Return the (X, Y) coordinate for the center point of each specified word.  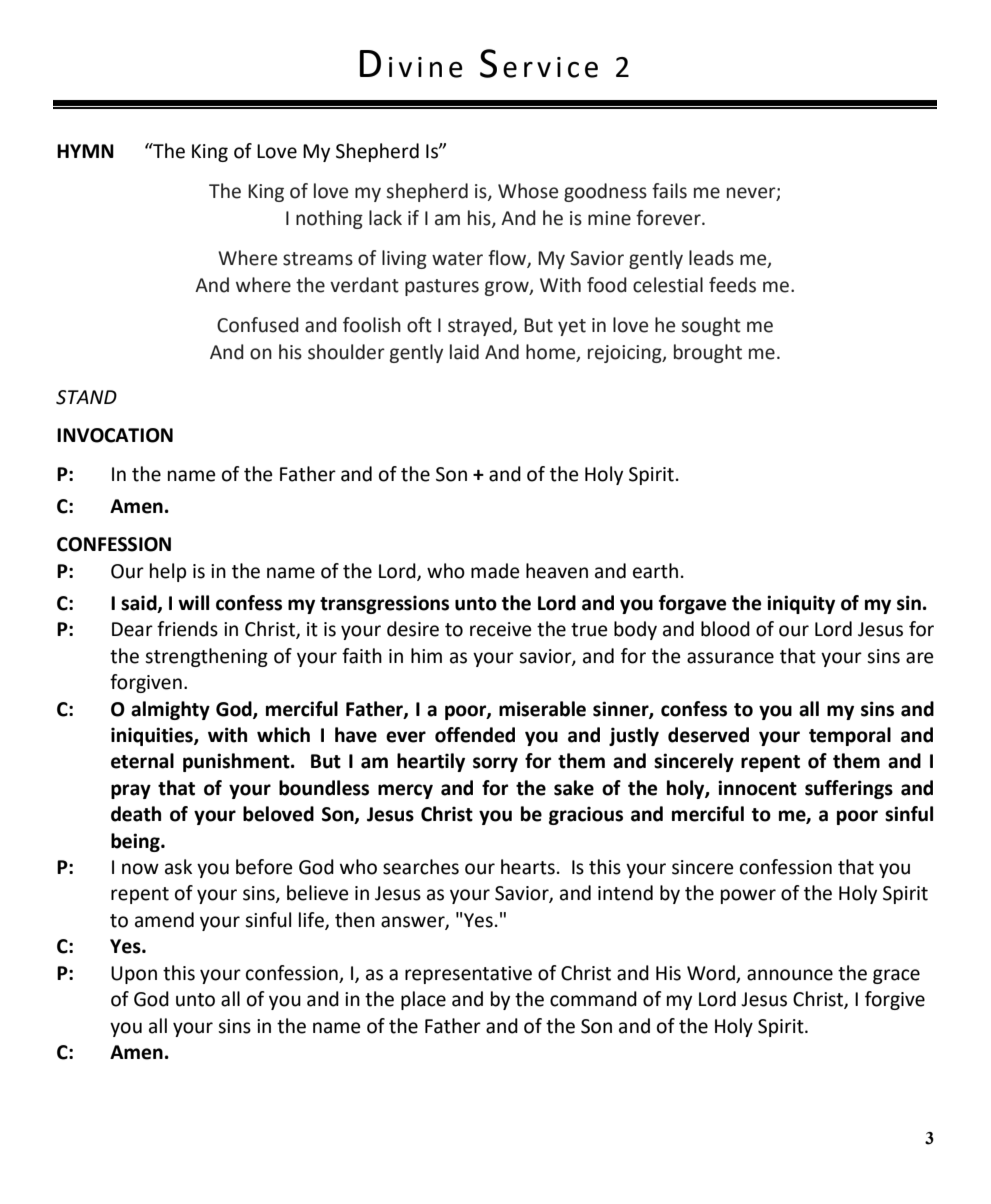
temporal (850, 736)
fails (669, 191)
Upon (134, 975)
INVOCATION (115, 435)
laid (464, 352)
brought (708, 353)
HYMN (85, 151)
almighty (170, 710)
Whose (528, 191)
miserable (542, 709)
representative (468, 975)
